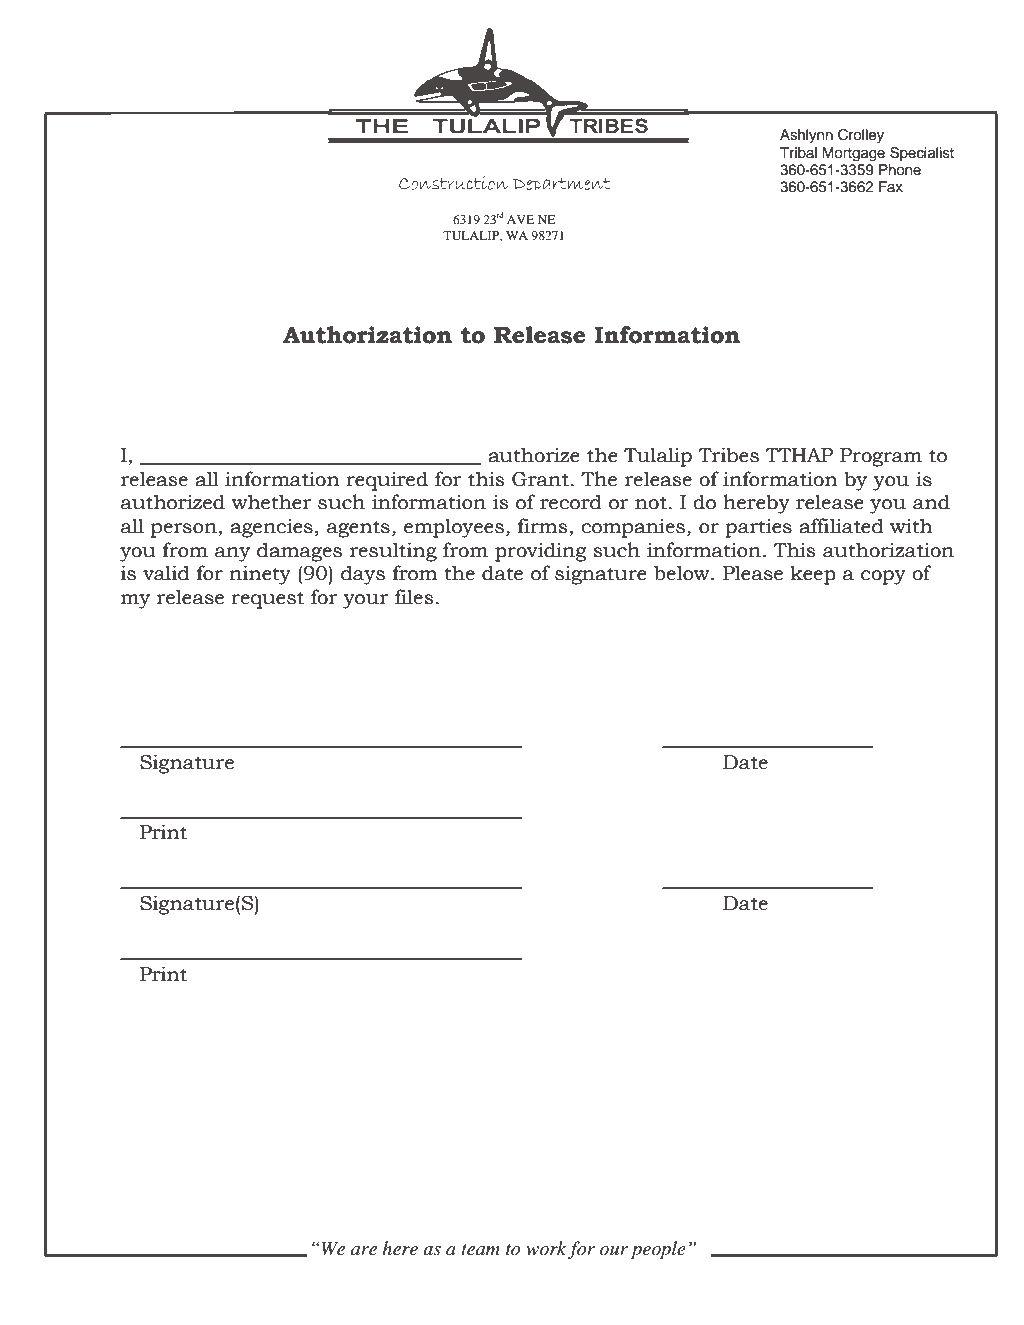 The image size is (1024, 1325). Describe the element at coordinates (366, 601) in the image. I see `your` at that location.
